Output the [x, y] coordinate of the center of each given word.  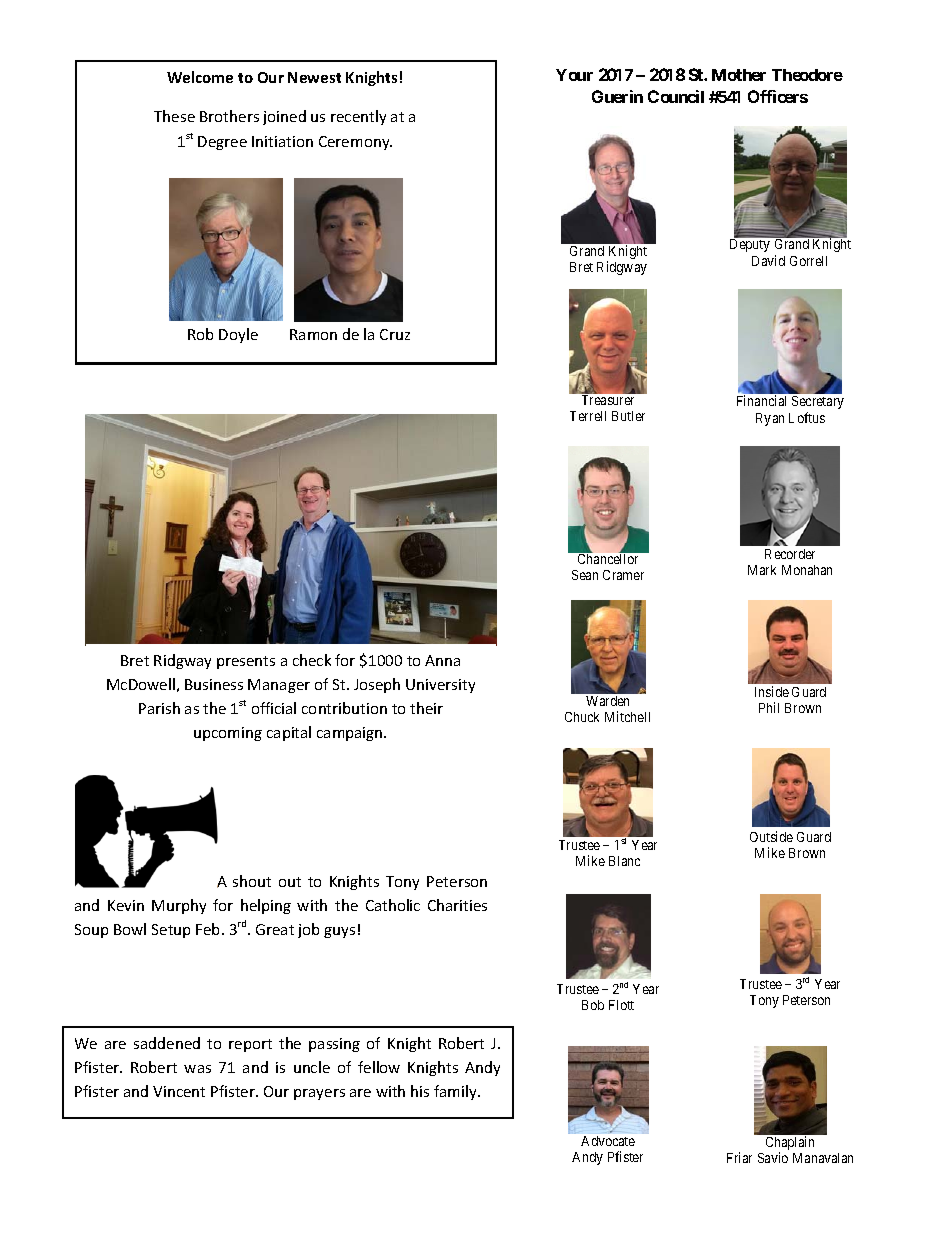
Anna [442, 660]
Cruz [395, 334]
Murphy [179, 906]
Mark [762, 570]
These [174, 116]
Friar [739, 1157]
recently [358, 117]
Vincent [179, 1091]
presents [246, 662]
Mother [739, 75]
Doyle [238, 335]
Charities [457, 905]
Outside [771, 836]
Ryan [770, 419]
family [456, 1092]
